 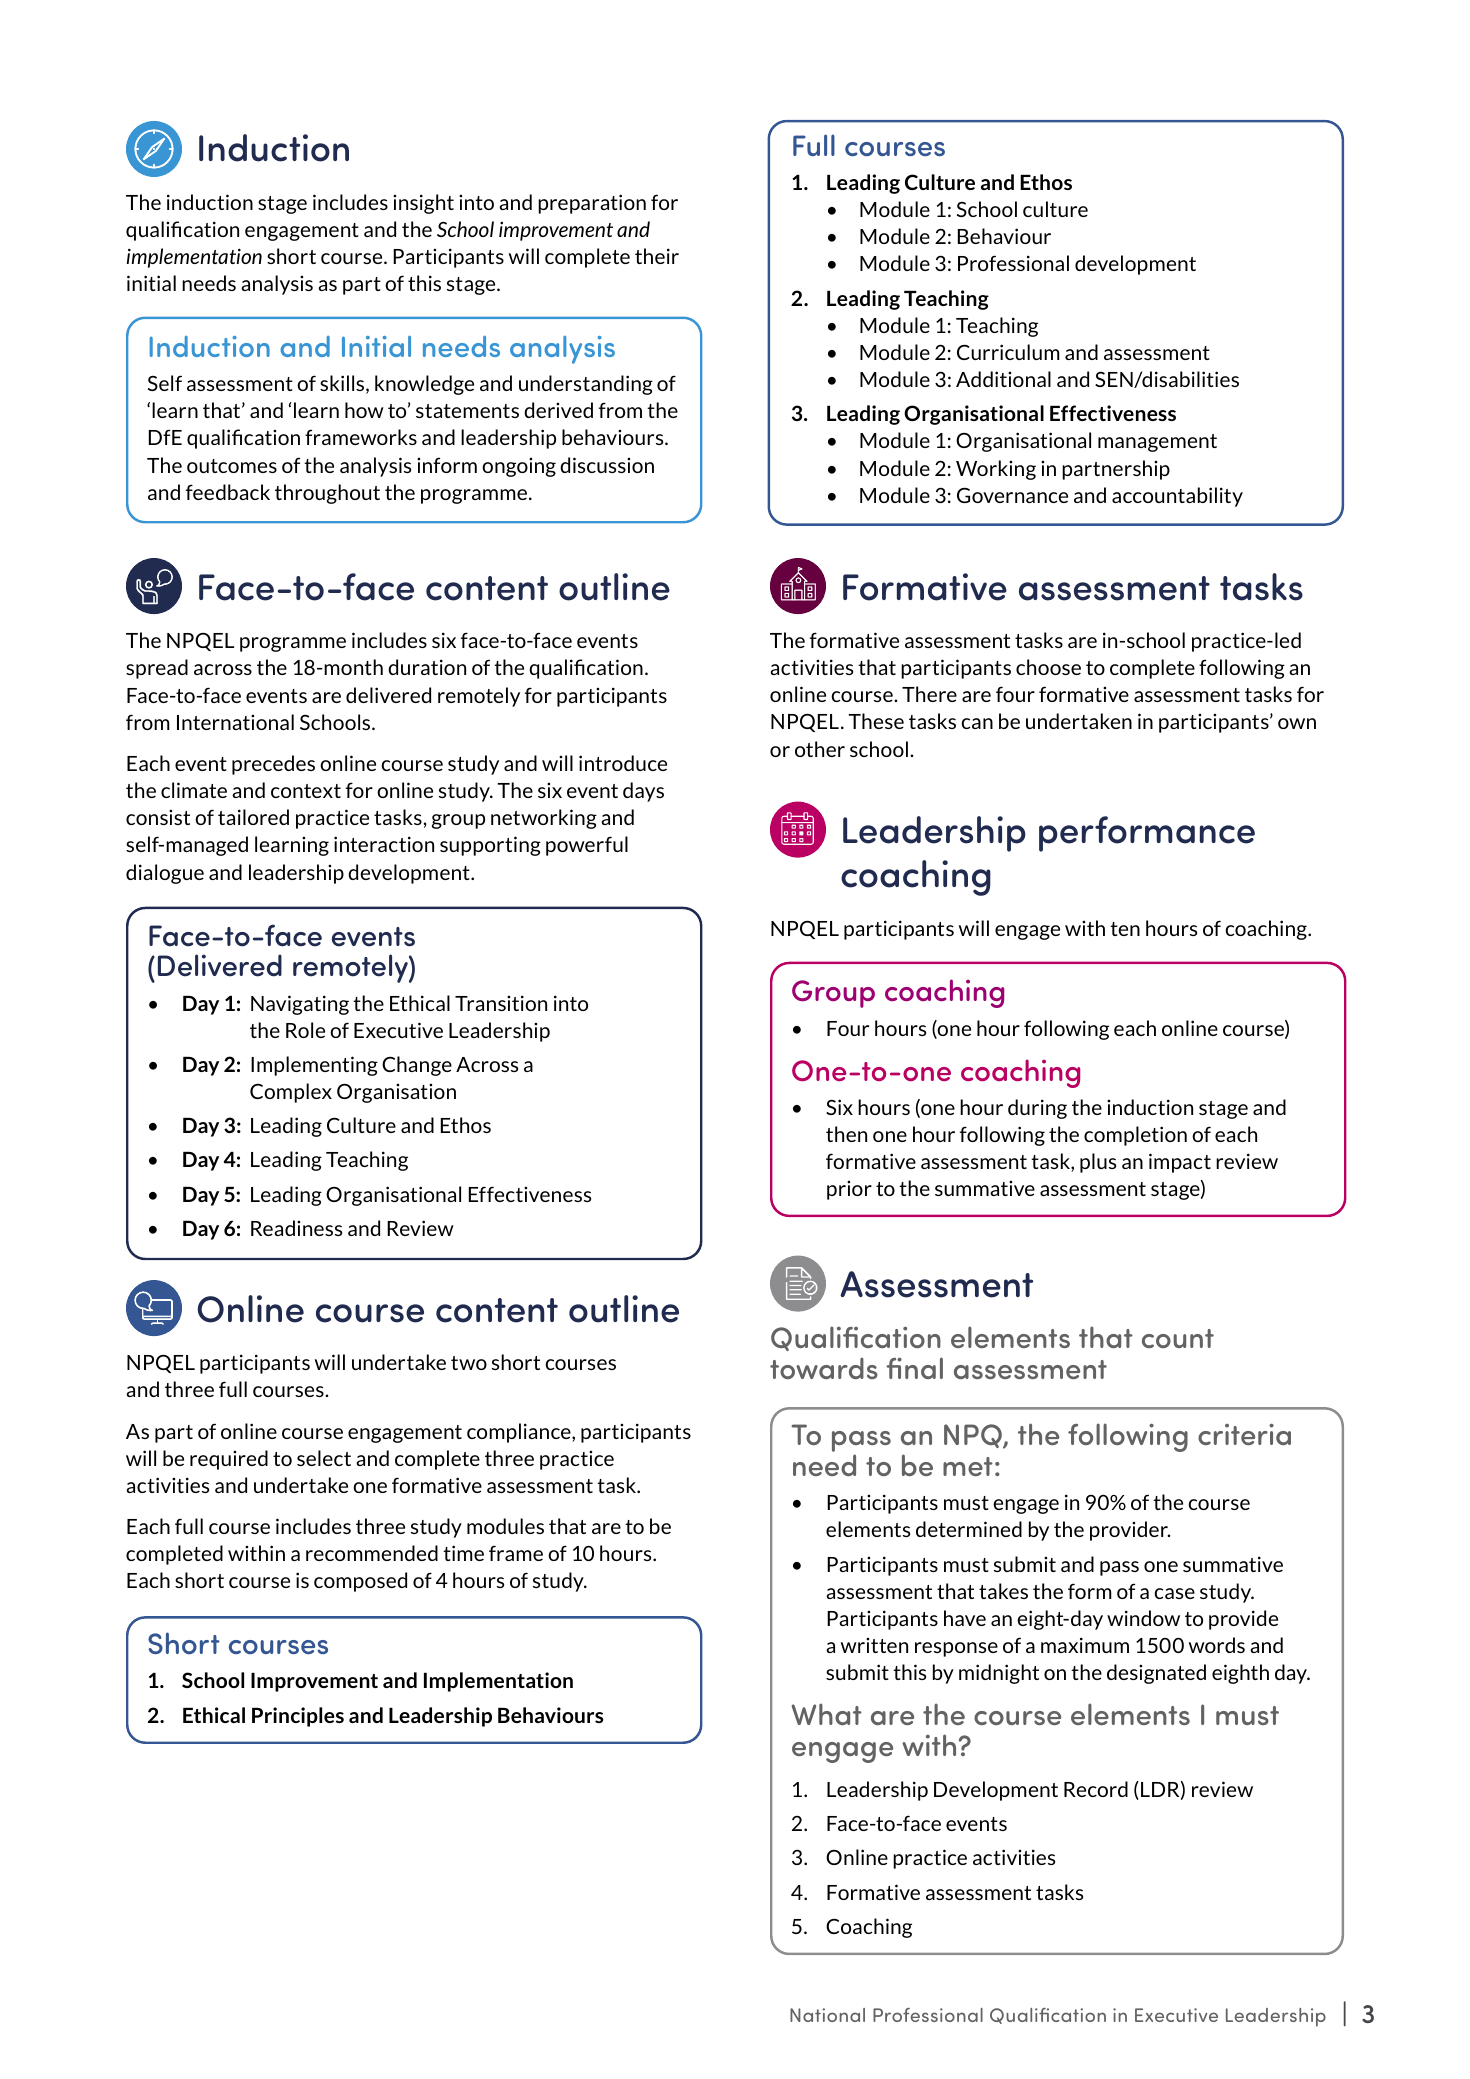 What do you see at coordinates (820, 749) in the document?
I see `other` at bounding box center [820, 749].
